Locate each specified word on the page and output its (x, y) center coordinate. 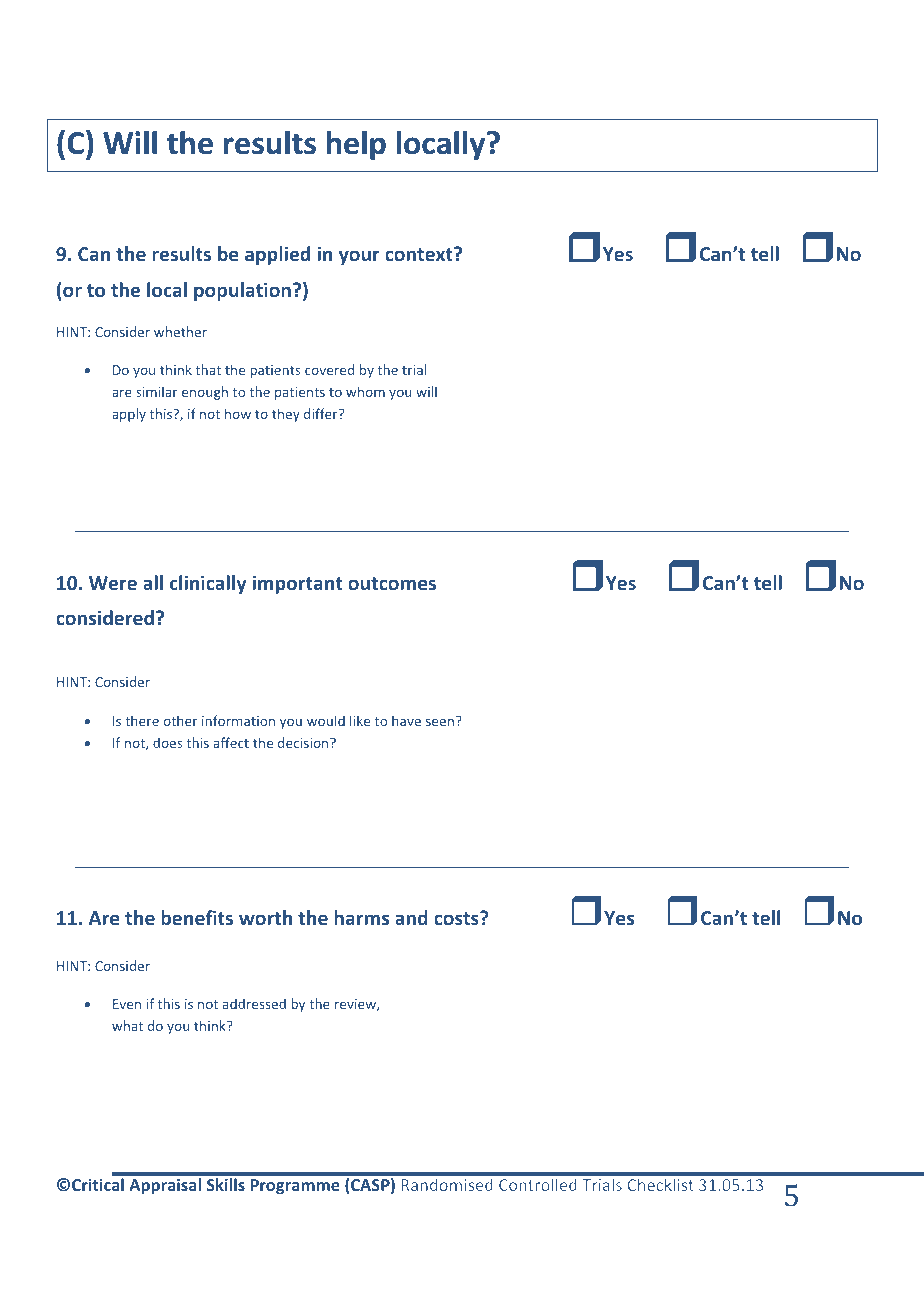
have (406, 720)
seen (440, 722)
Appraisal (165, 1186)
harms (361, 917)
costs (457, 918)
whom (365, 391)
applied (277, 255)
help (356, 145)
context (420, 254)
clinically (208, 584)
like (360, 720)
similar (157, 391)
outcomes (392, 583)
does (167, 742)
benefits (197, 917)
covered (329, 369)
